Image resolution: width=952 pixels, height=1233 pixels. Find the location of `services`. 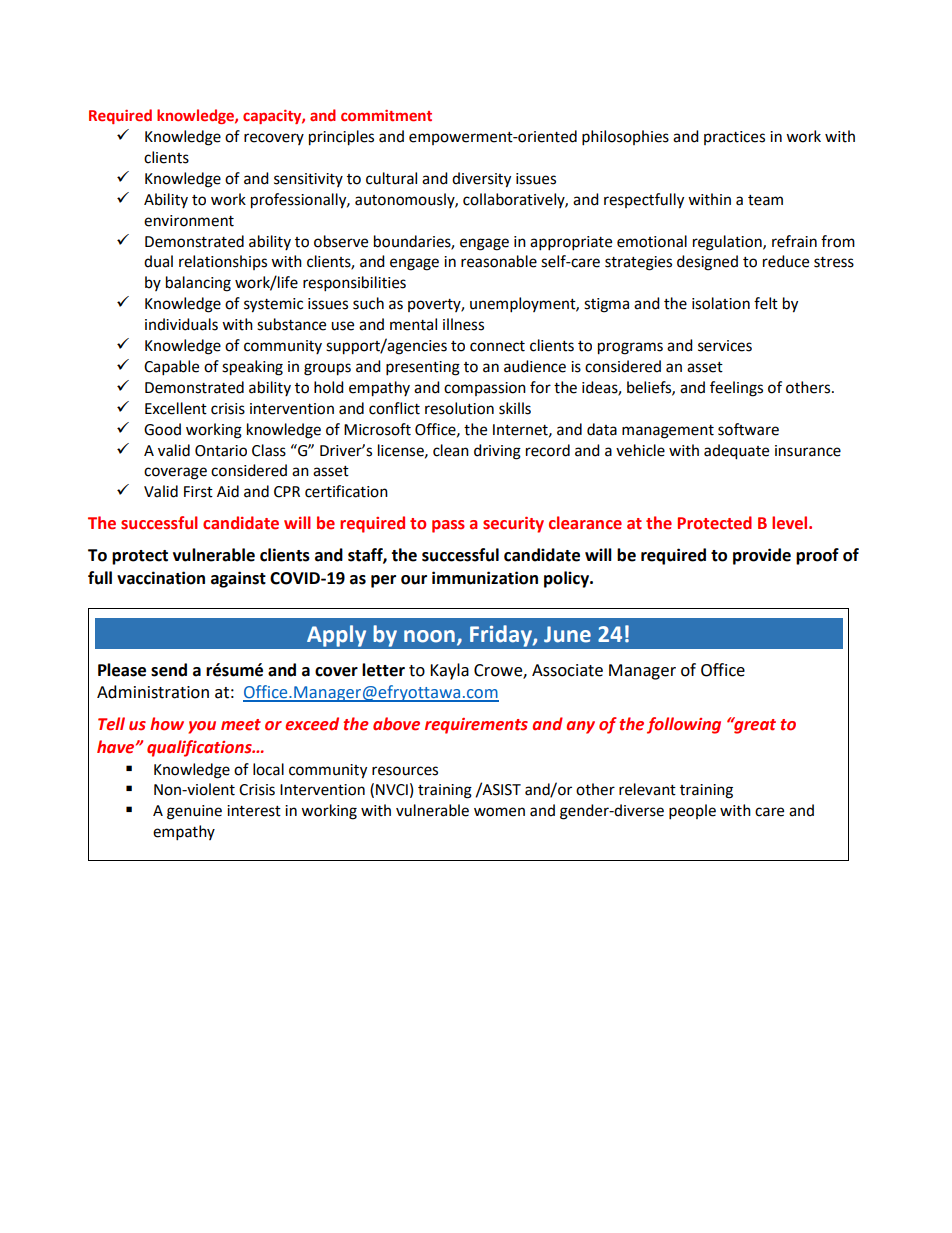

services is located at coordinates (725, 346).
